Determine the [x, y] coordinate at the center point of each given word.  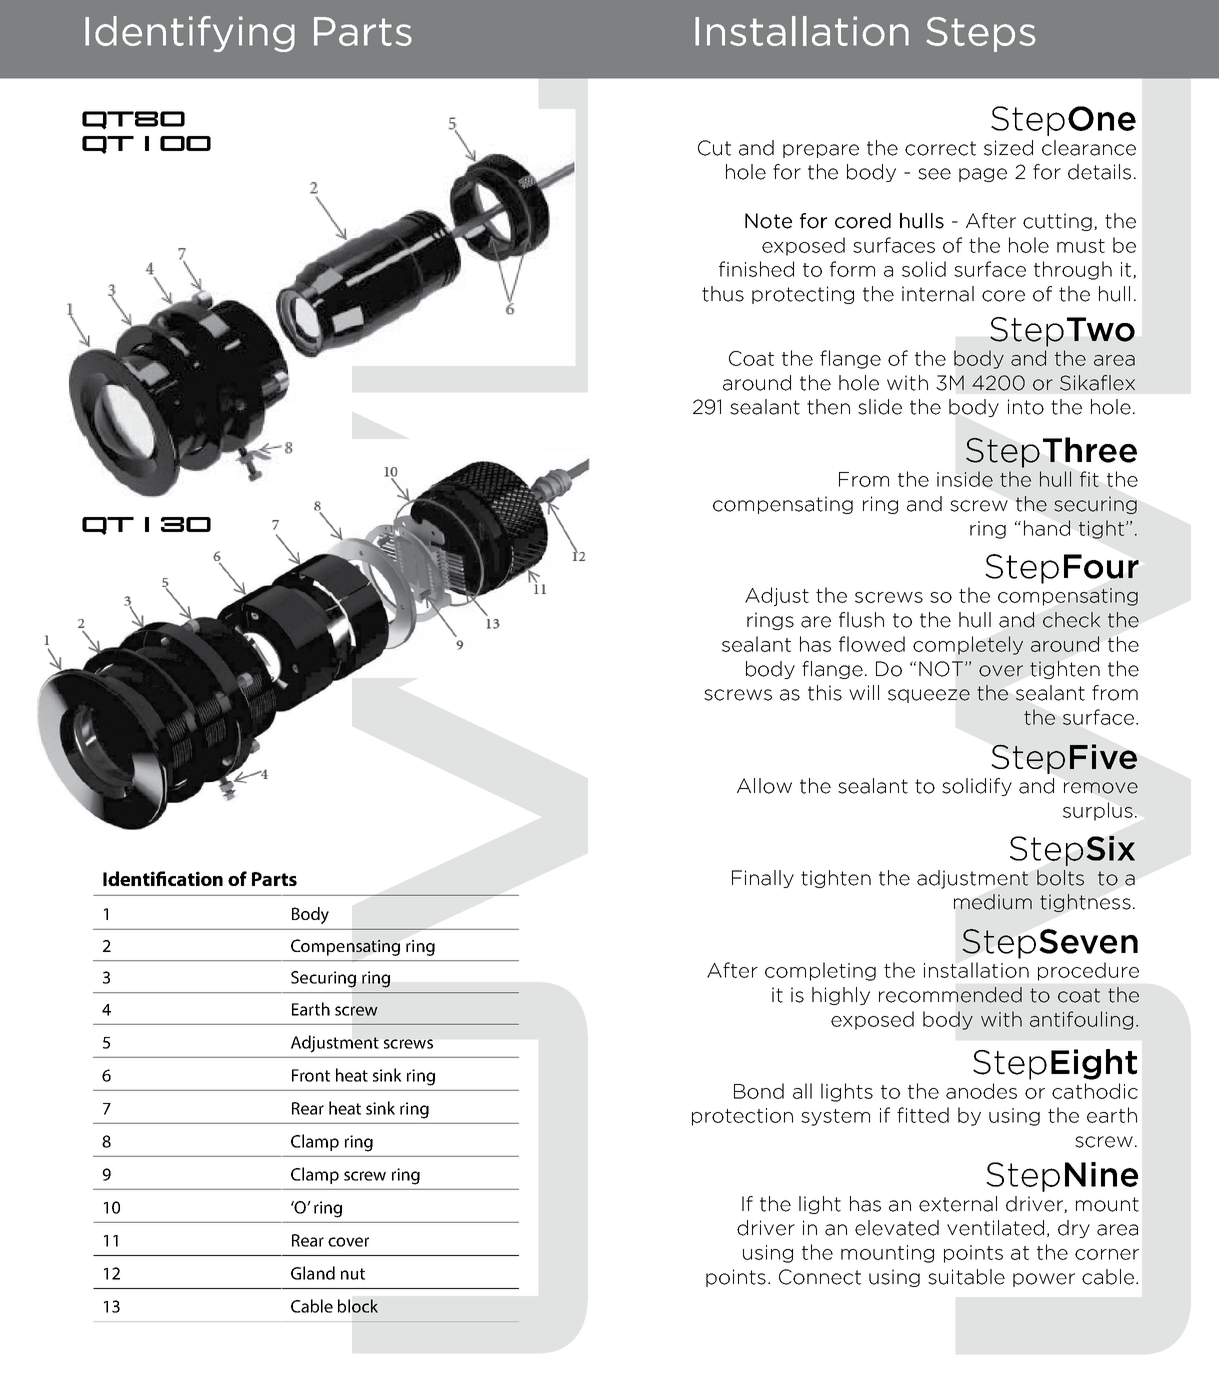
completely [968, 645]
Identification [163, 878]
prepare [821, 151]
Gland [313, 1273]
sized [1008, 148]
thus [723, 294]
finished [756, 269]
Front [311, 1075]
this [825, 693]
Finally [763, 879]
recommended [950, 995]
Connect [820, 1277]
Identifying [190, 34]
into [1026, 407]
